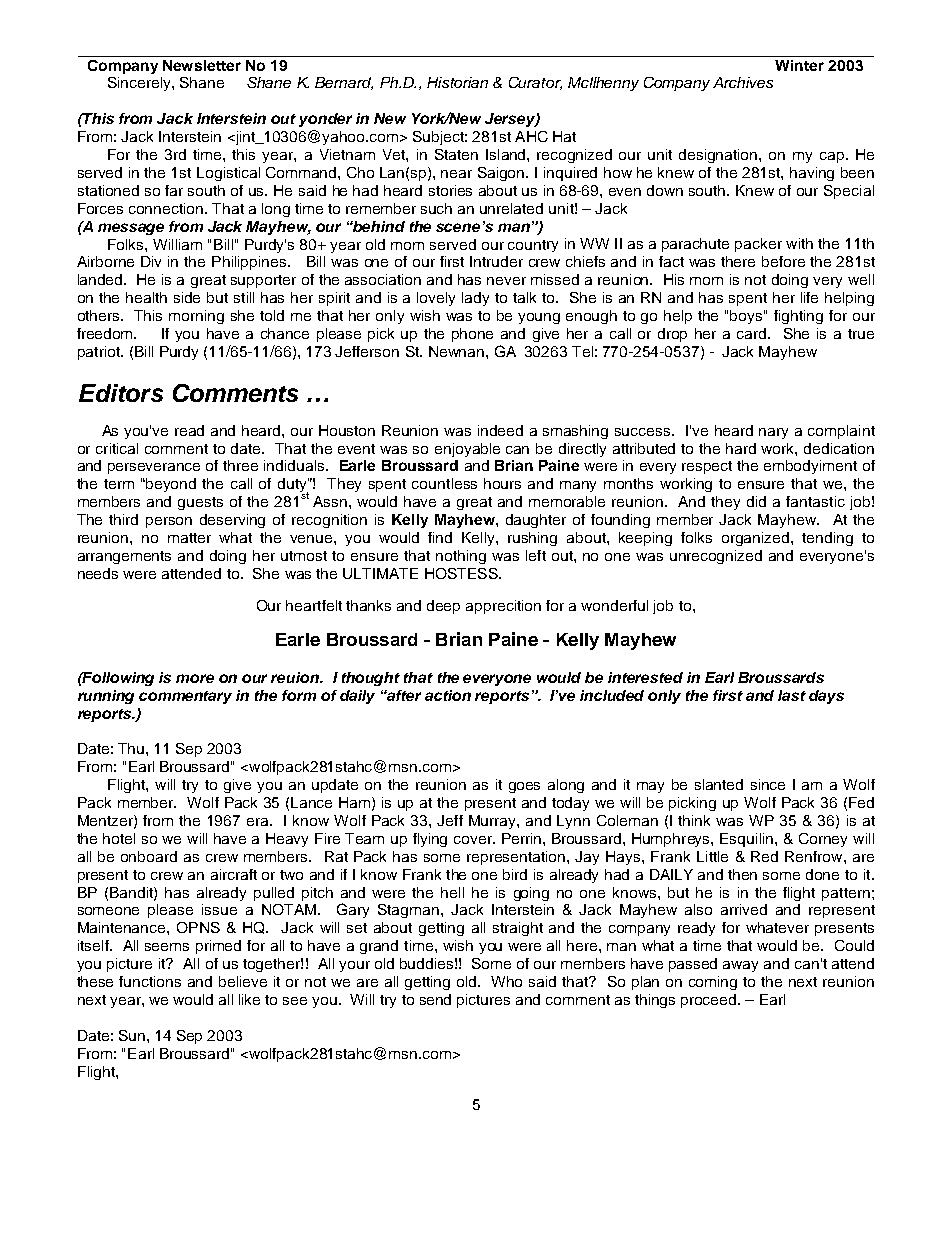 The height and width of the screenshot is (1233, 952). I want to click on think, so click(694, 820).
